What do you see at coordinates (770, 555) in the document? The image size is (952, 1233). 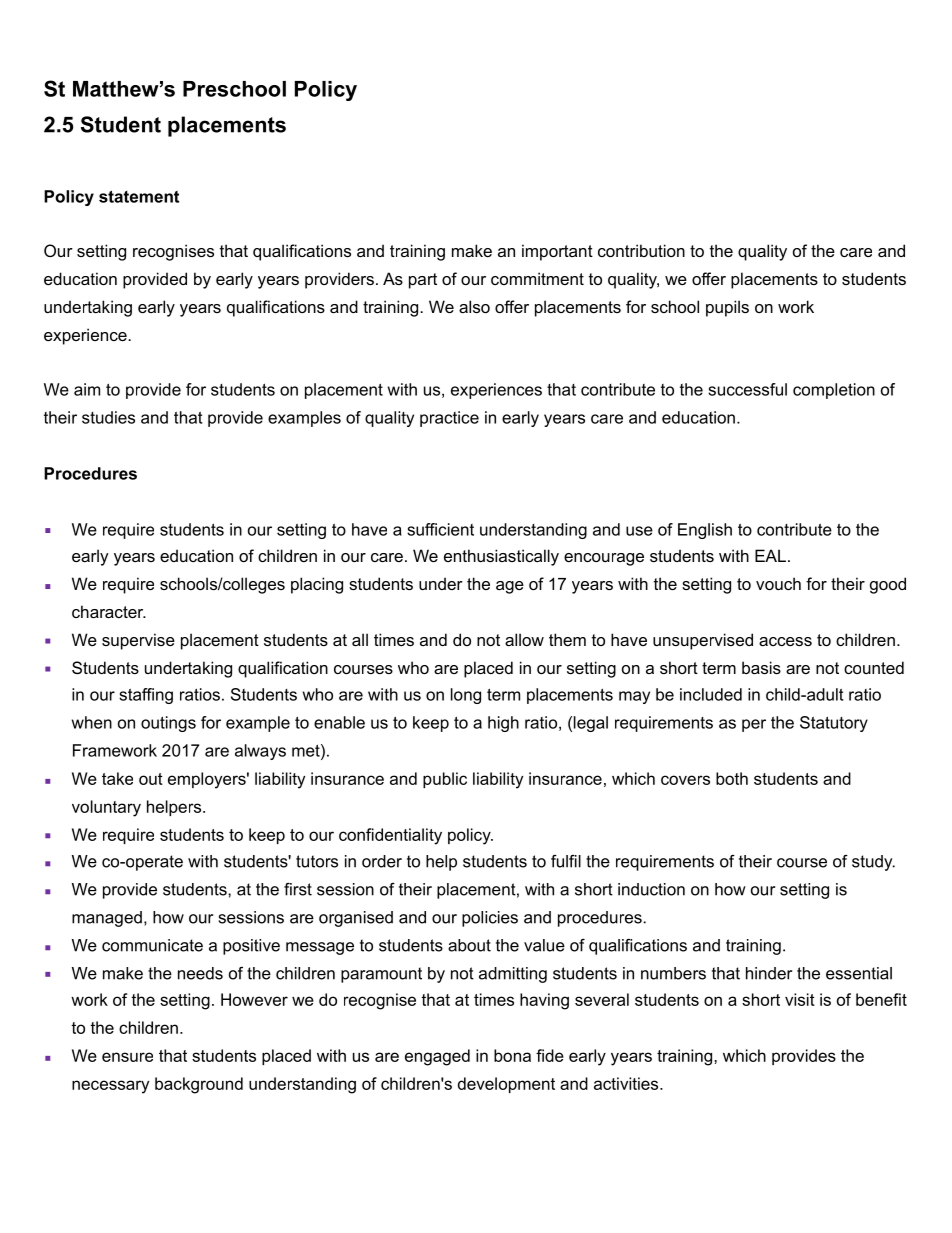 I see `EAL` at bounding box center [770, 555].
